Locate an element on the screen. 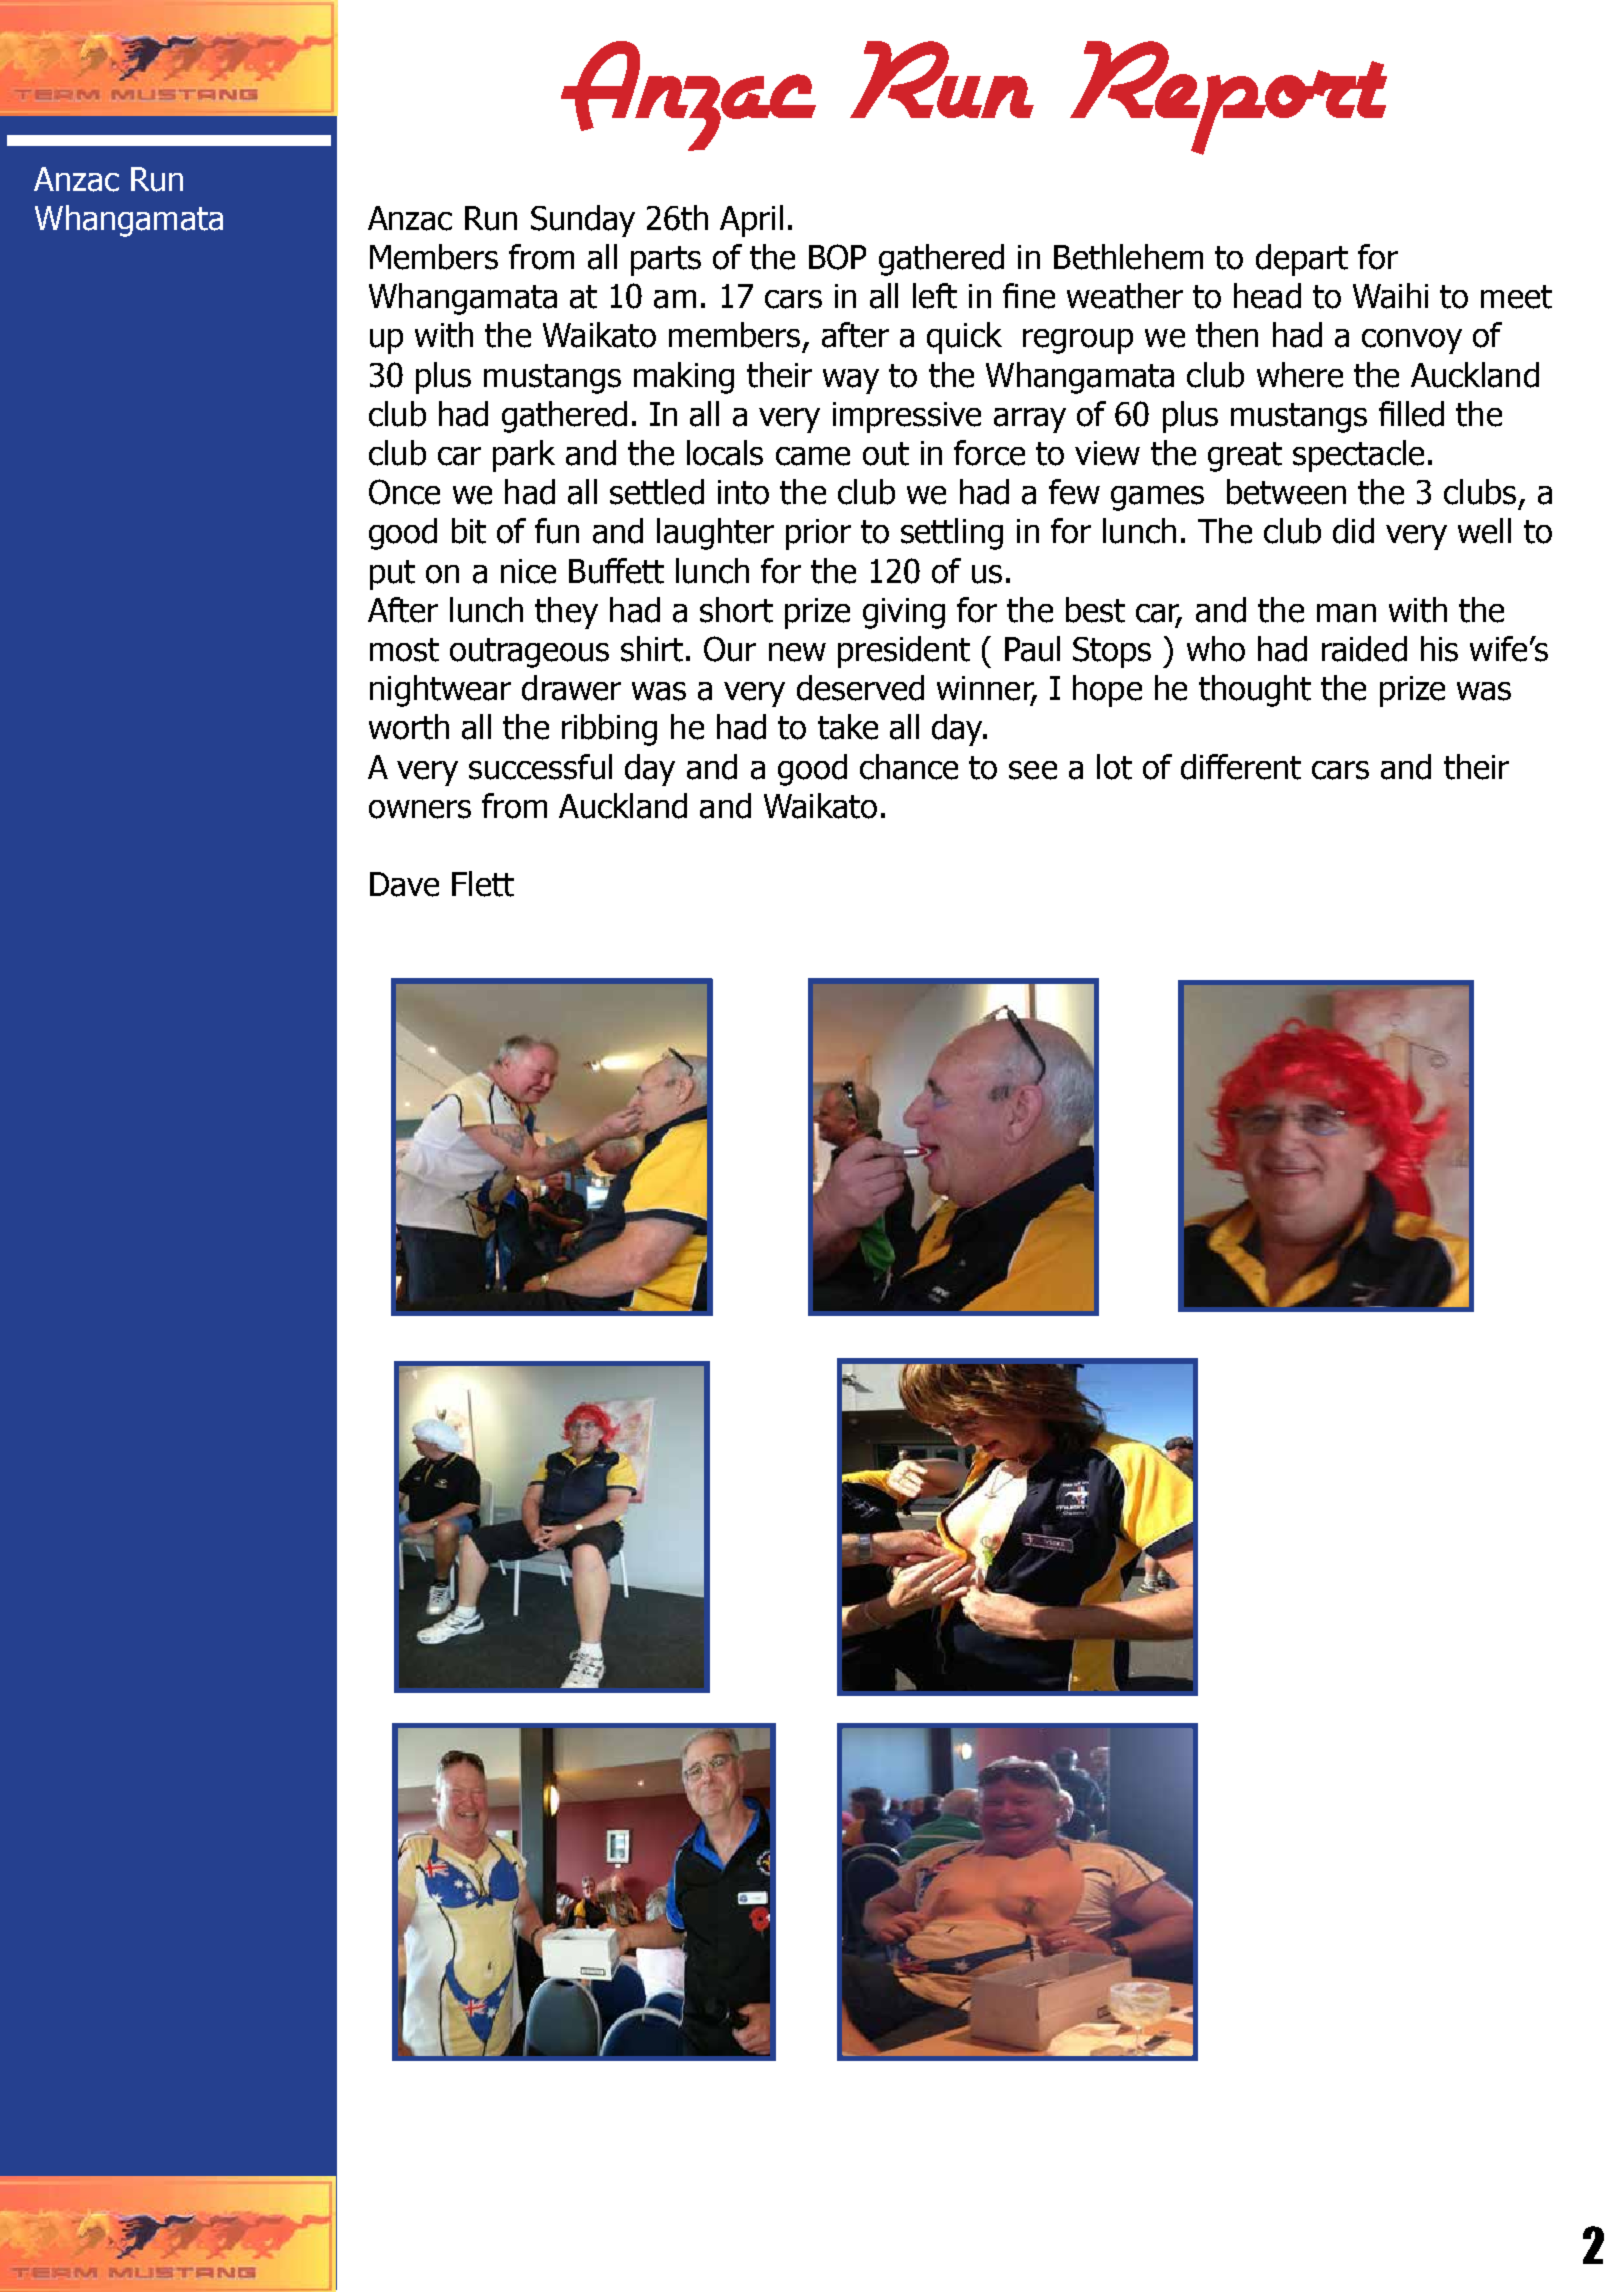 The height and width of the screenshot is (2292, 1621). convoy is located at coordinates (1412, 341).
